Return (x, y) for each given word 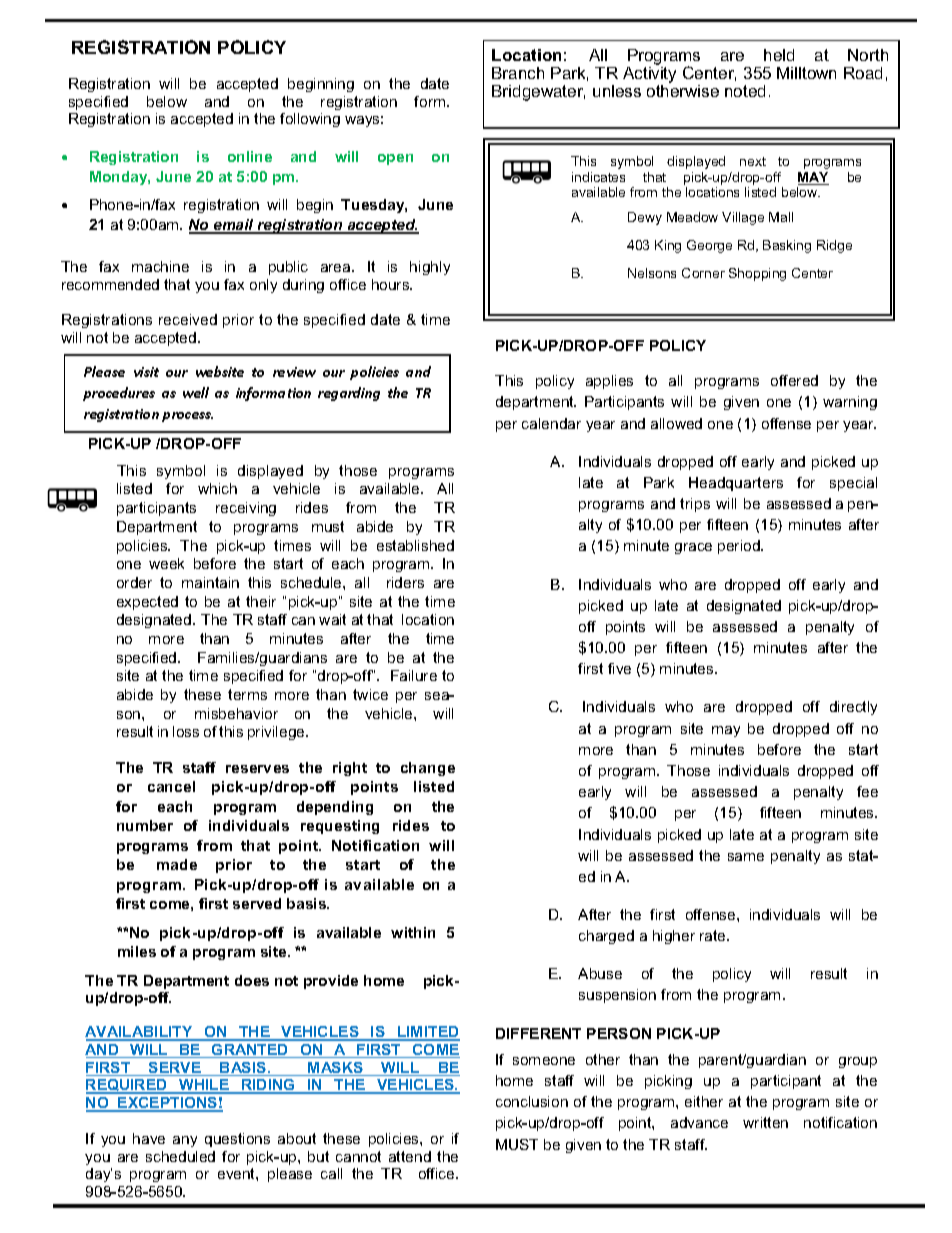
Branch (518, 73)
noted (745, 91)
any (185, 1141)
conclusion (532, 1101)
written (765, 1122)
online (250, 156)
